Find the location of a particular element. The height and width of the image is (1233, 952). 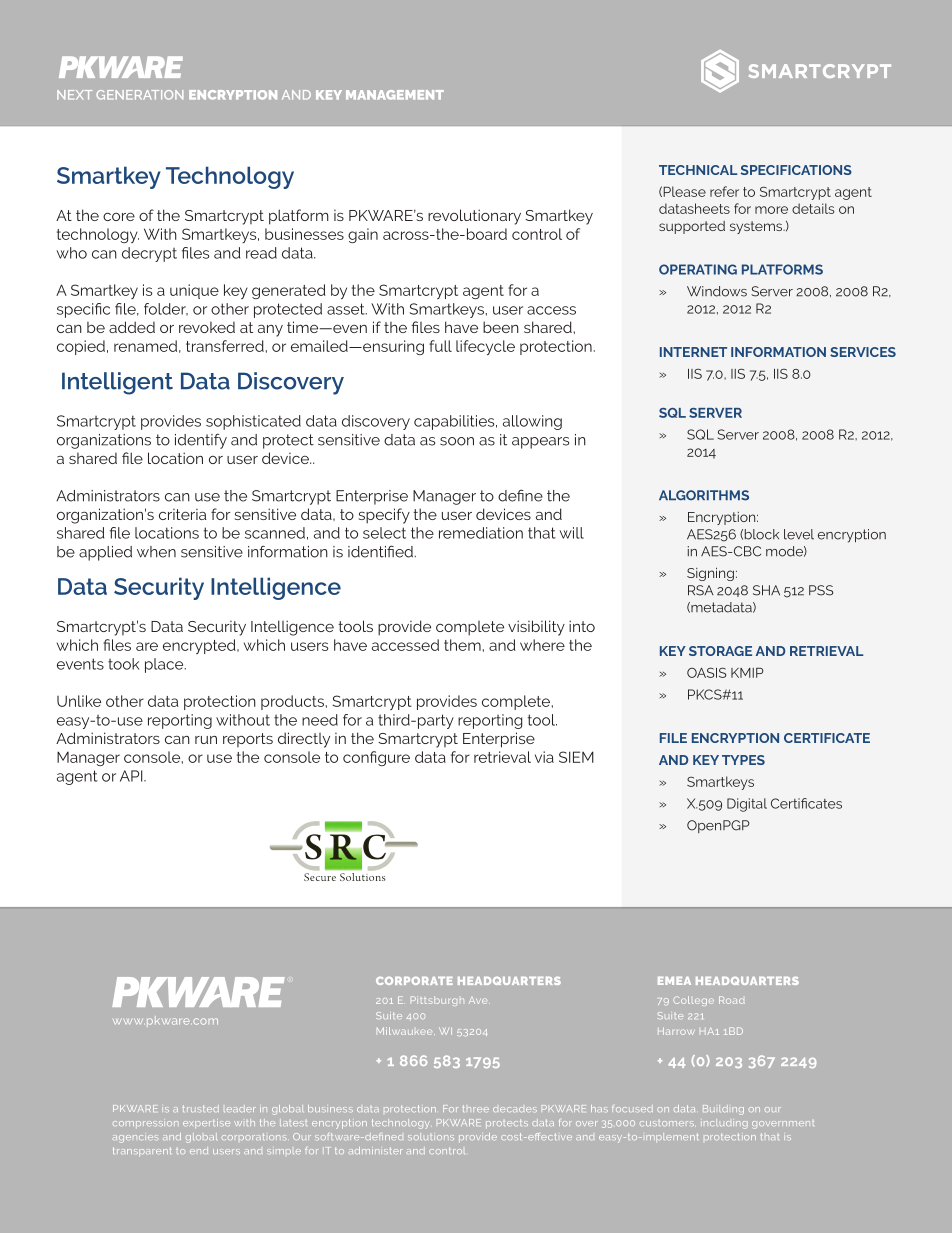

via is located at coordinates (544, 757).
